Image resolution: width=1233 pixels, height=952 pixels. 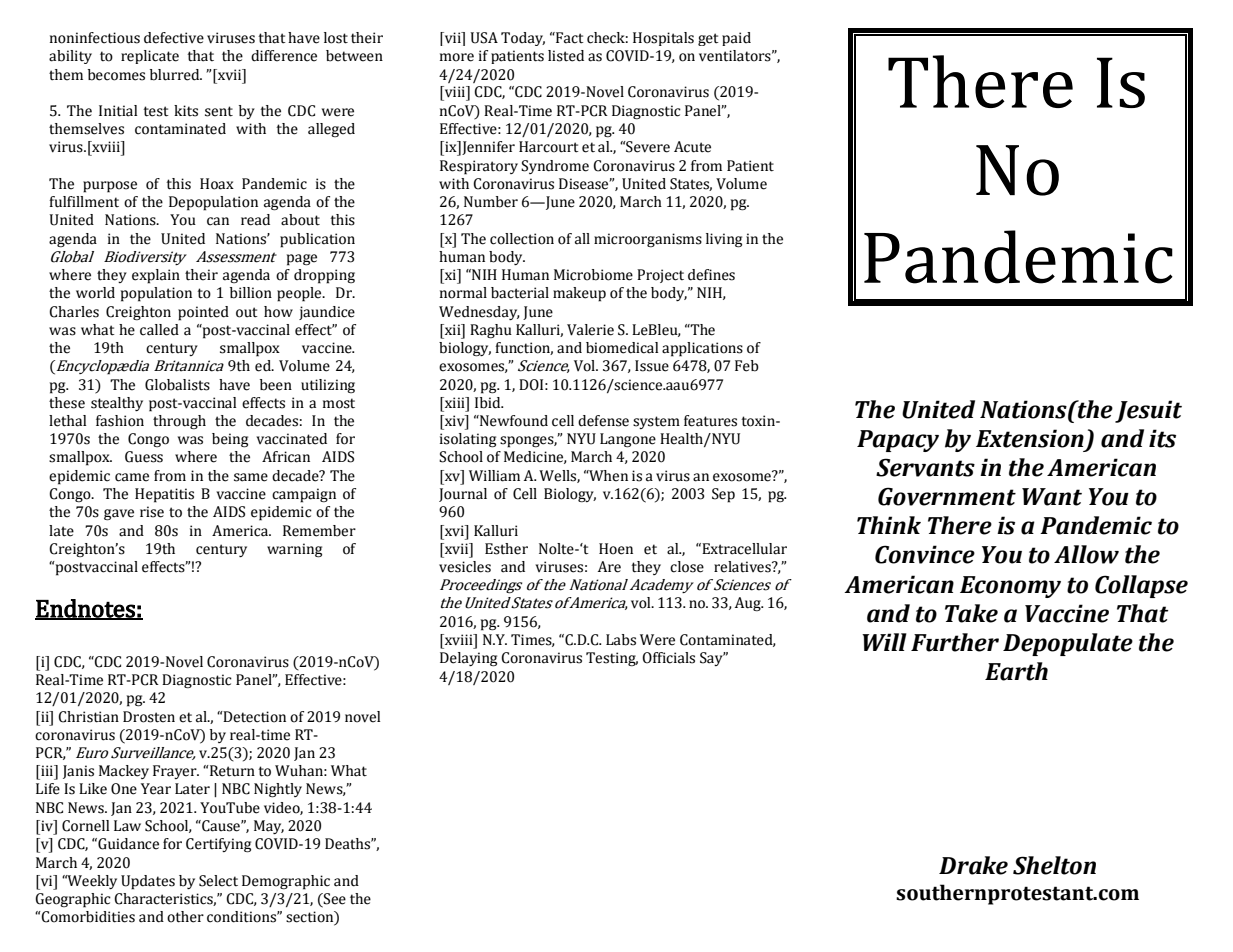 I want to click on blurred, so click(x=176, y=75).
